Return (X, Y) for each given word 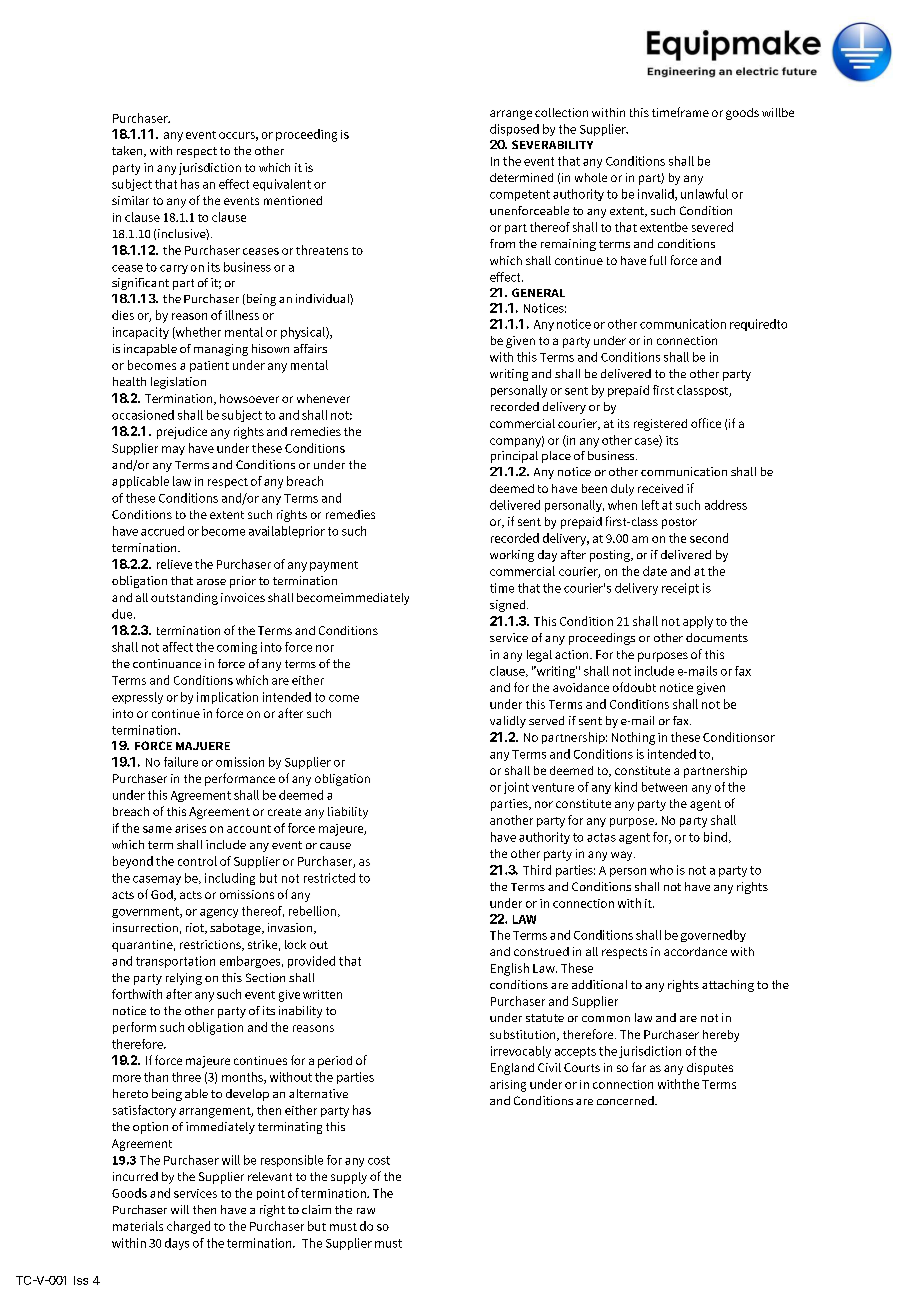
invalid (657, 195)
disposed (514, 130)
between (664, 787)
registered (660, 425)
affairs (310, 348)
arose (211, 582)
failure (181, 762)
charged (188, 1227)
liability (348, 813)
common (606, 1019)
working (512, 556)
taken (128, 151)
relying (184, 979)
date (655, 571)
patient (209, 366)
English (510, 969)
